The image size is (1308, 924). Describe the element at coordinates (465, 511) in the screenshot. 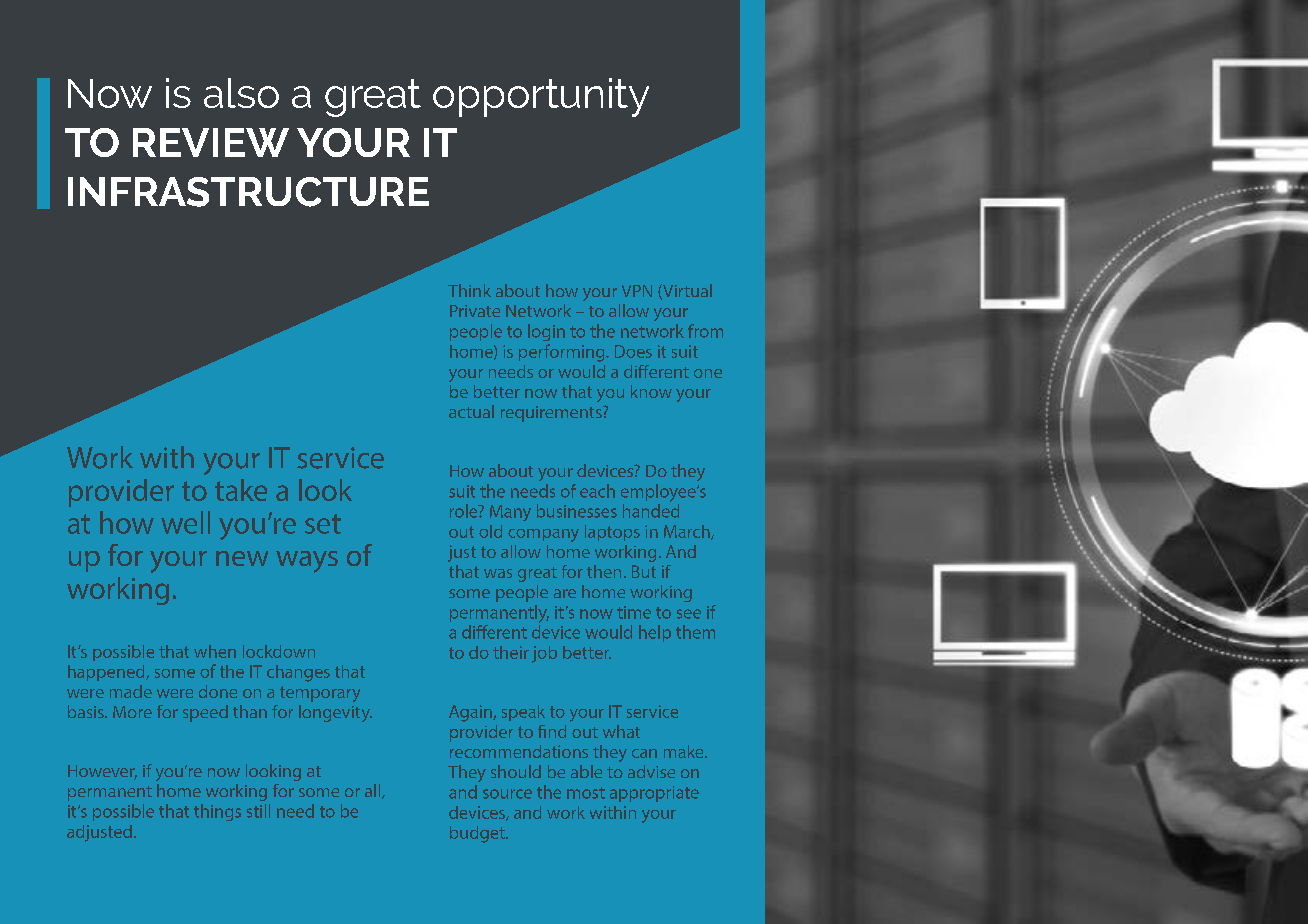

I see `role` at that location.
